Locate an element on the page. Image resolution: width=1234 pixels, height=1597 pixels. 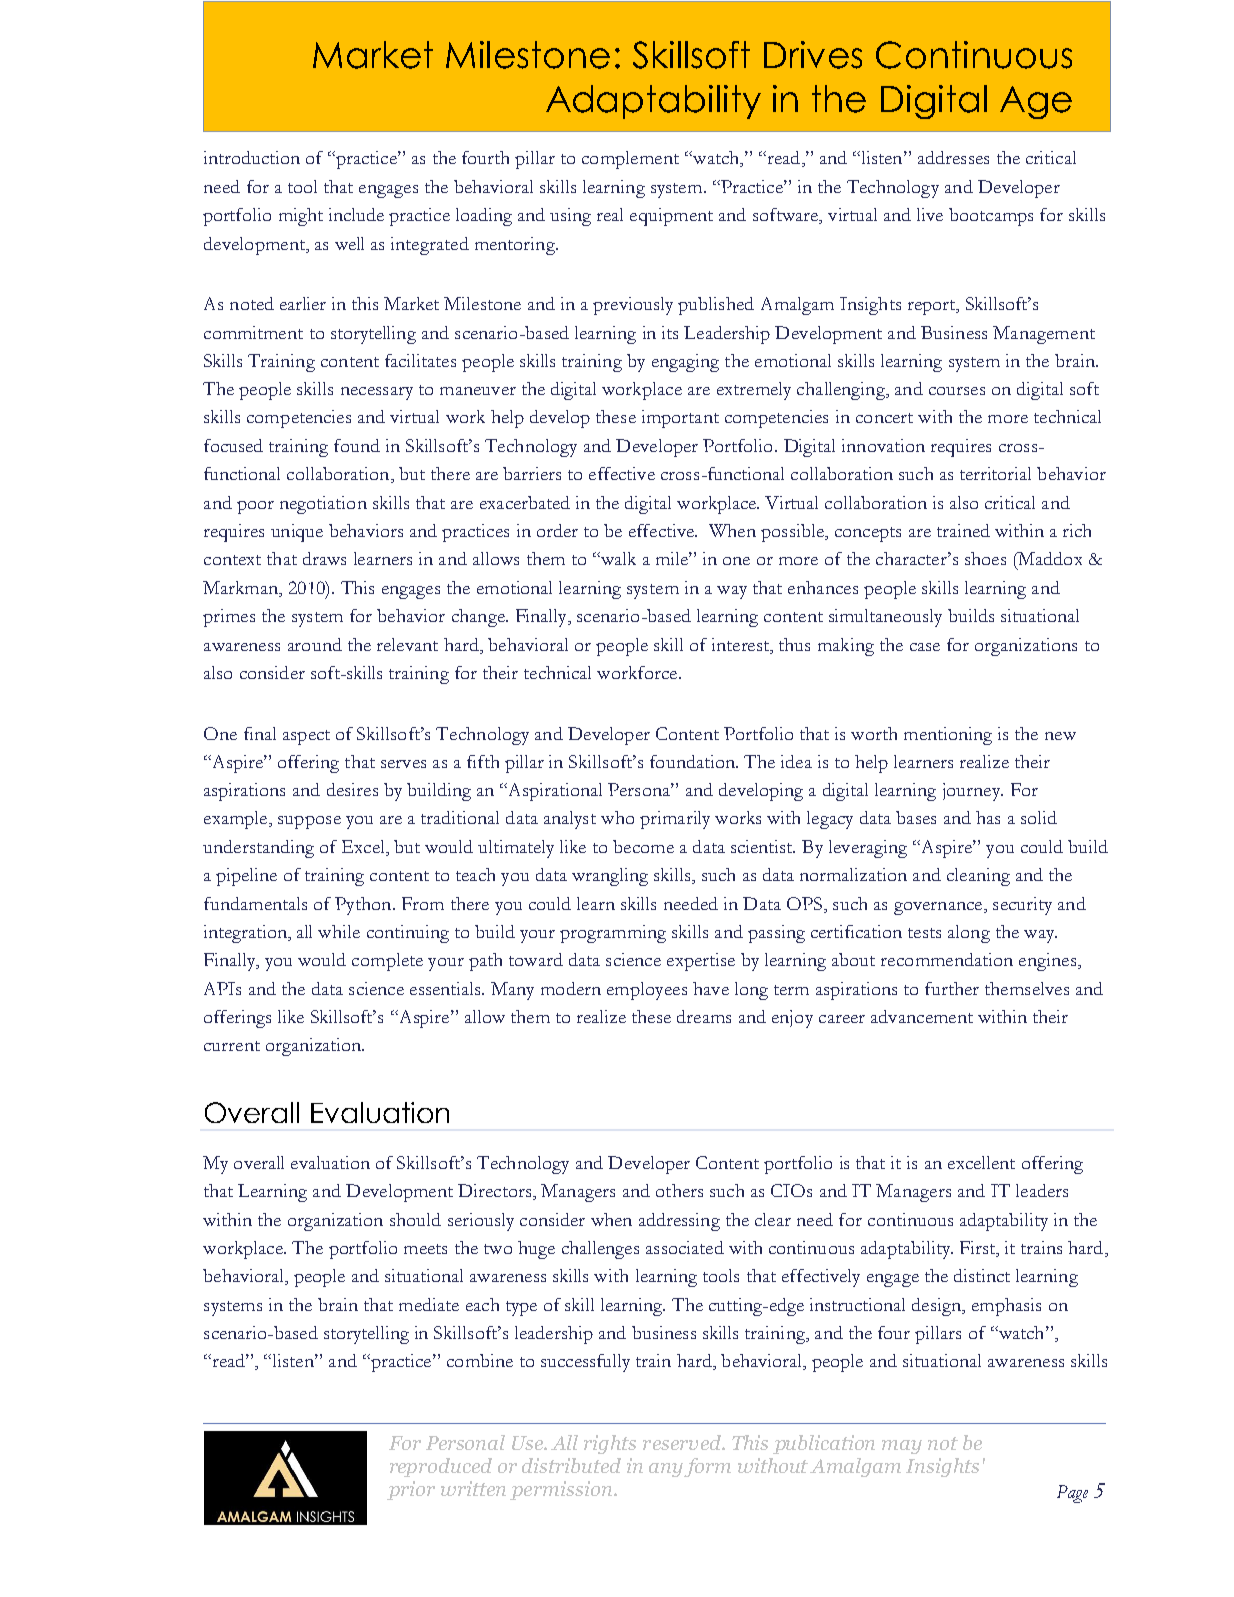
introduction is located at coordinates (252, 157).
